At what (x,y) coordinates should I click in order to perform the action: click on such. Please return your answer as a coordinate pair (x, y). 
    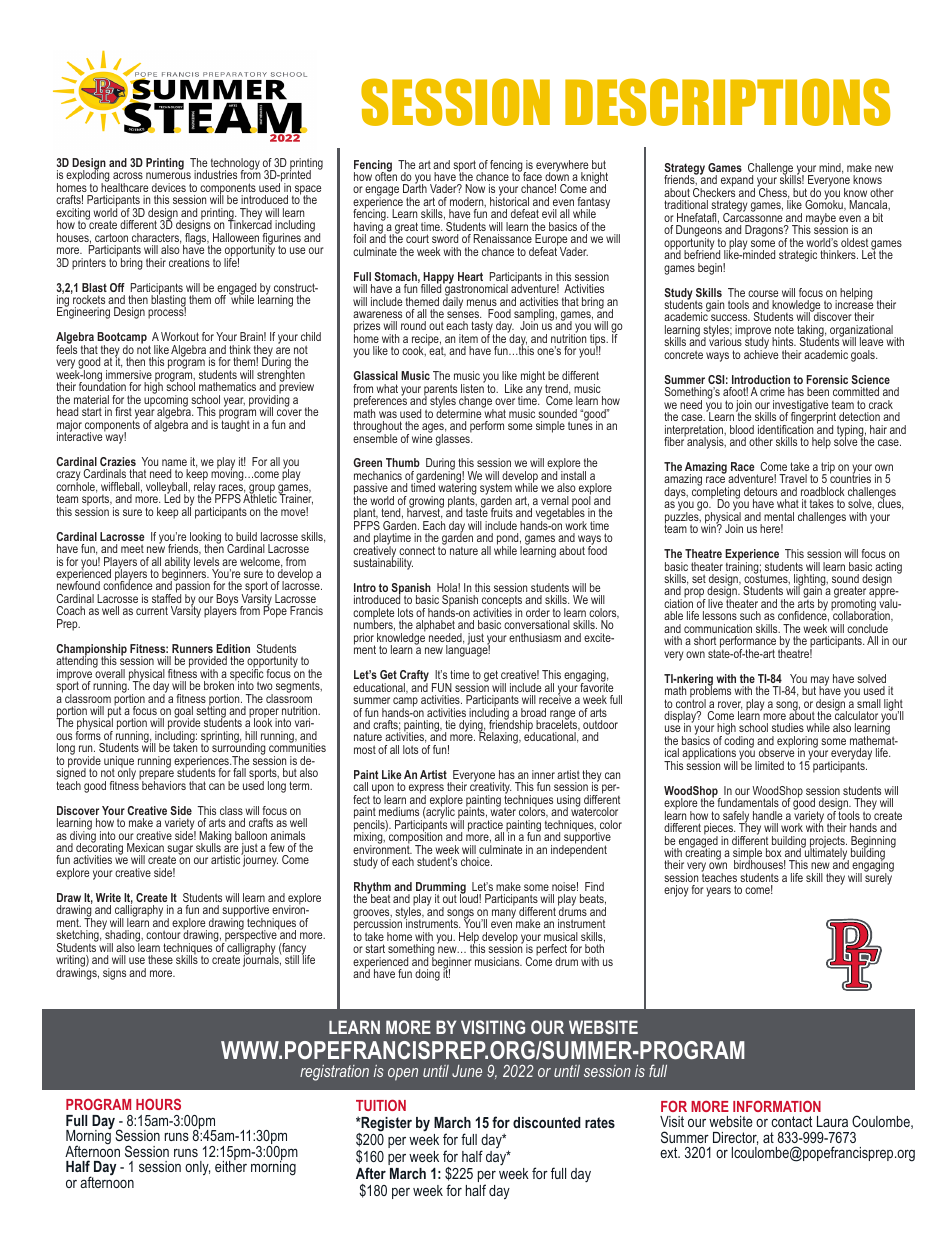
    Looking at the image, I should click on (750, 615).
